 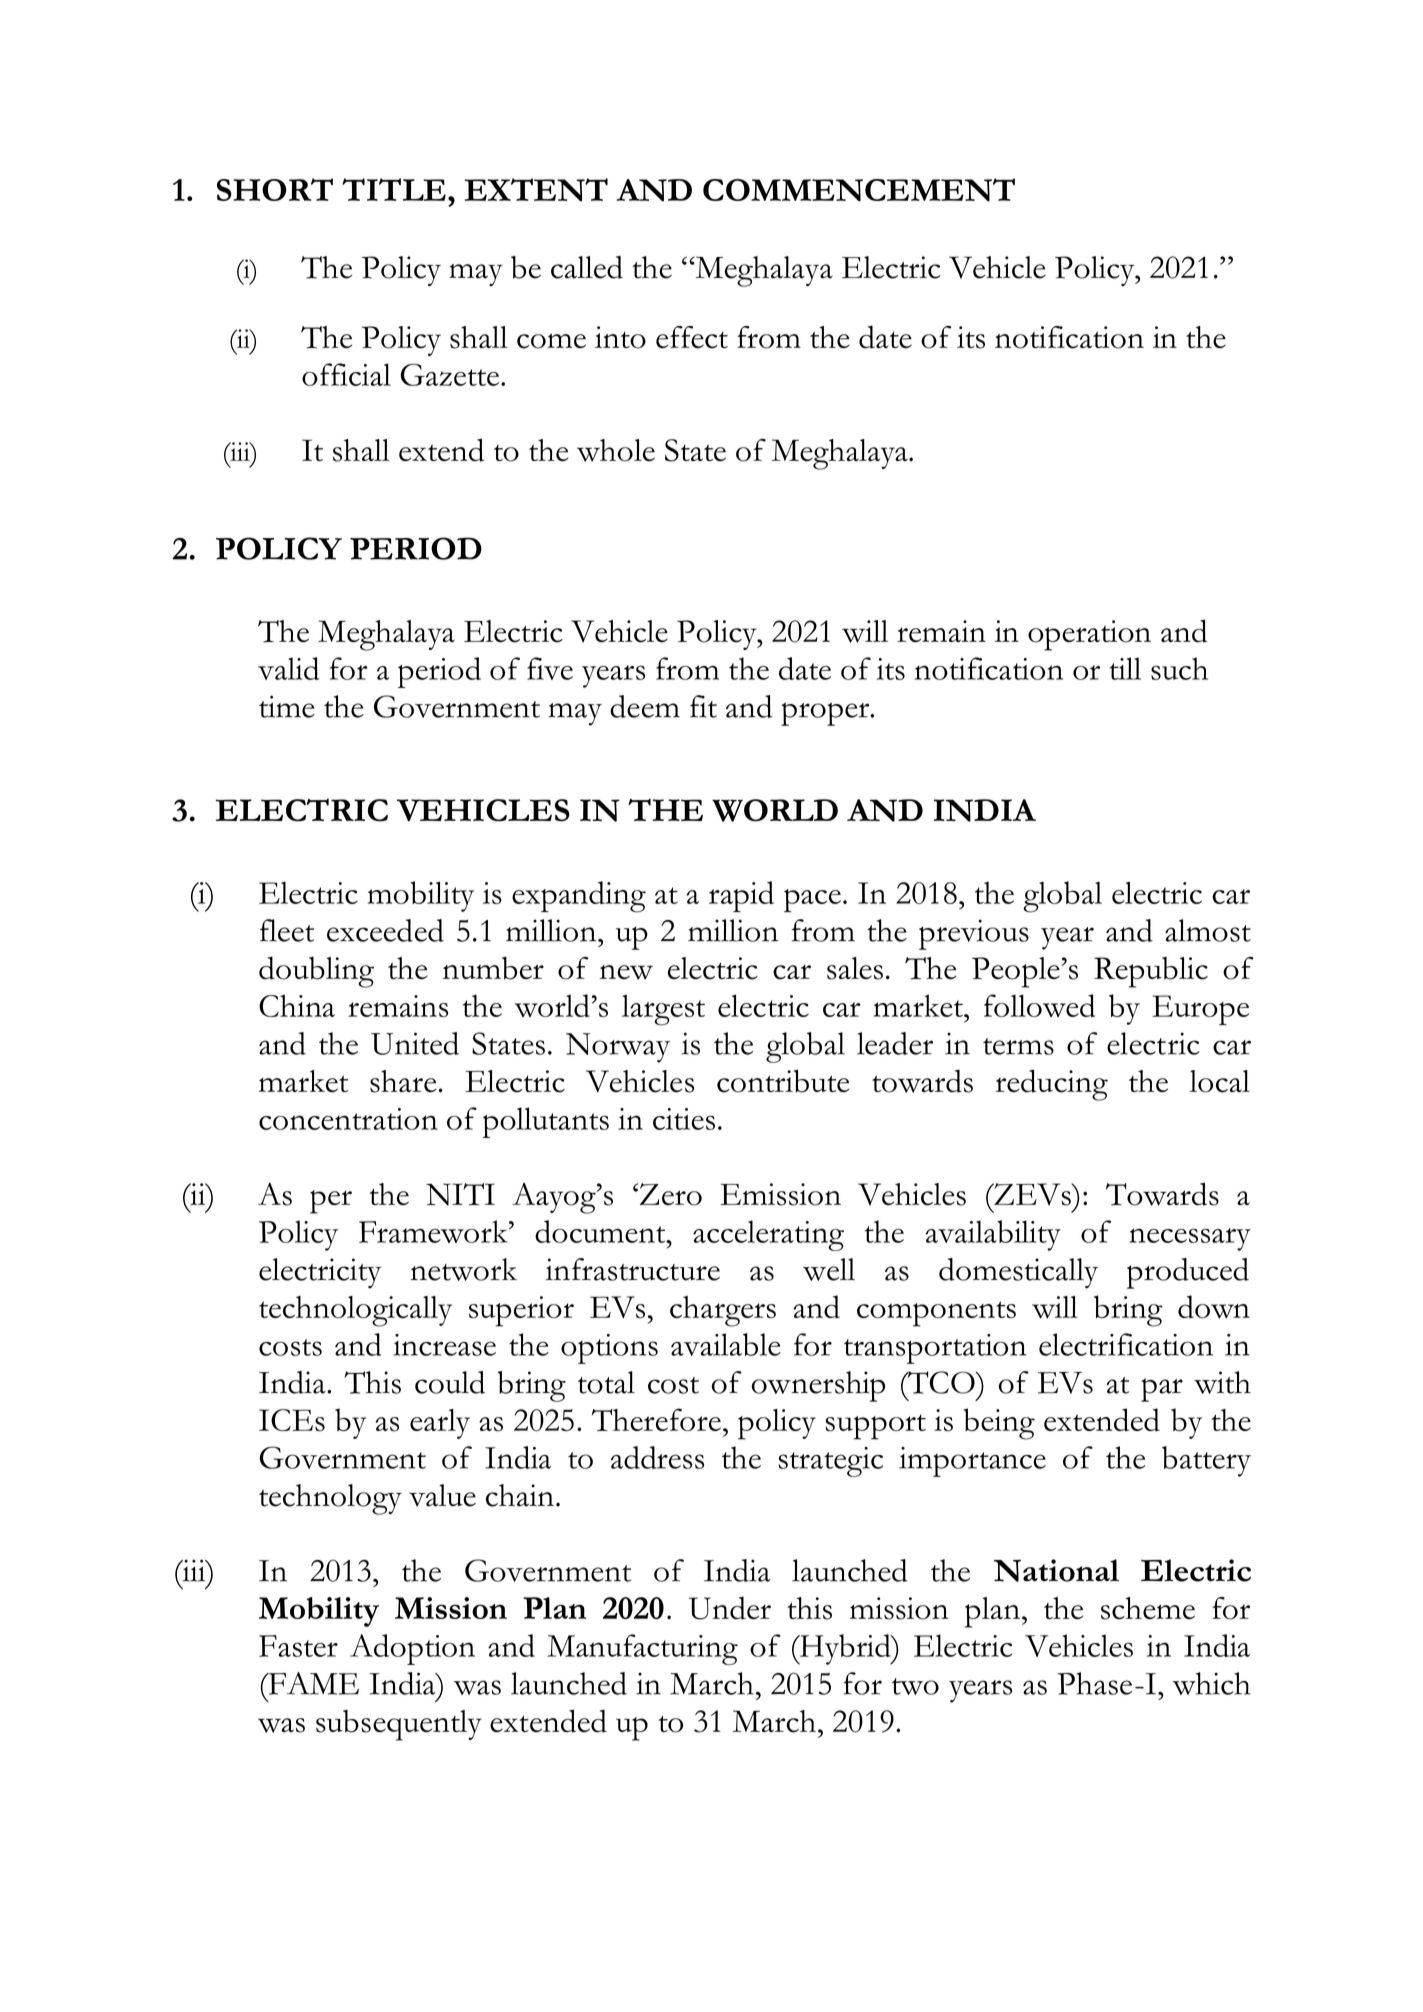 I want to click on almost, so click(x=1208, y=930).
